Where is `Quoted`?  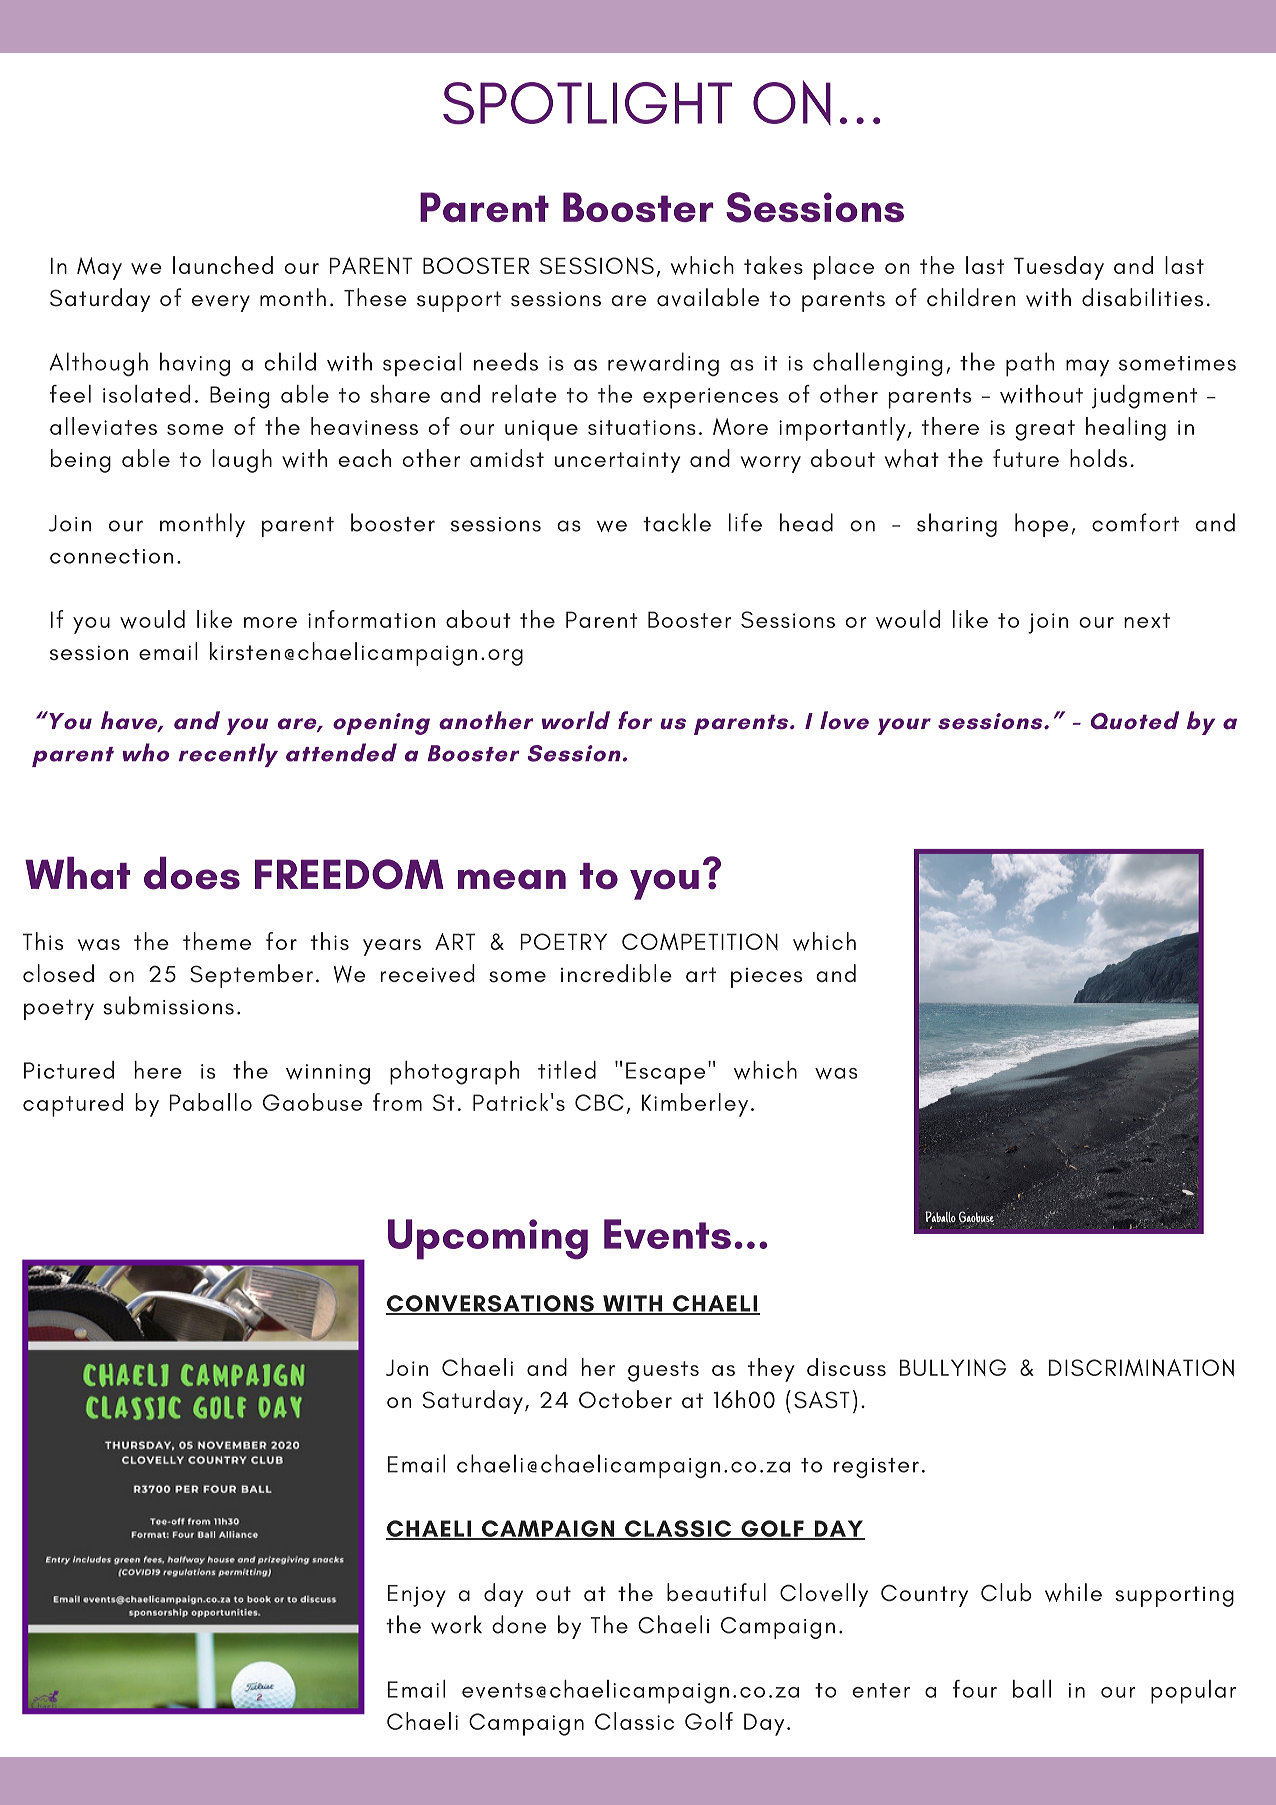 Quoted is located at coordinates (1135, 720).
